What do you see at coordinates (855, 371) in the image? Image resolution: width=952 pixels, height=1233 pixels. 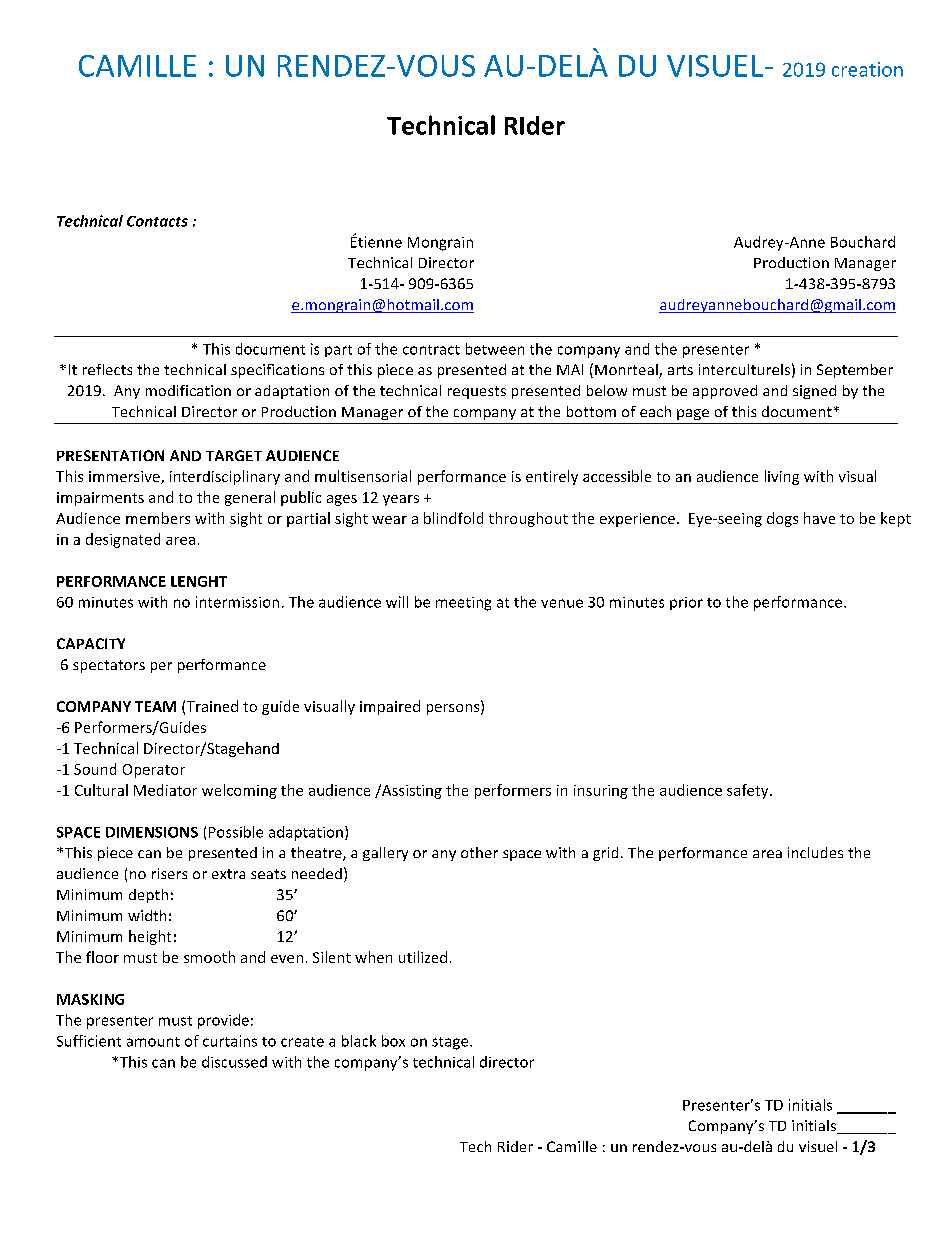 I see `September` at bounding box center [855, 371].
